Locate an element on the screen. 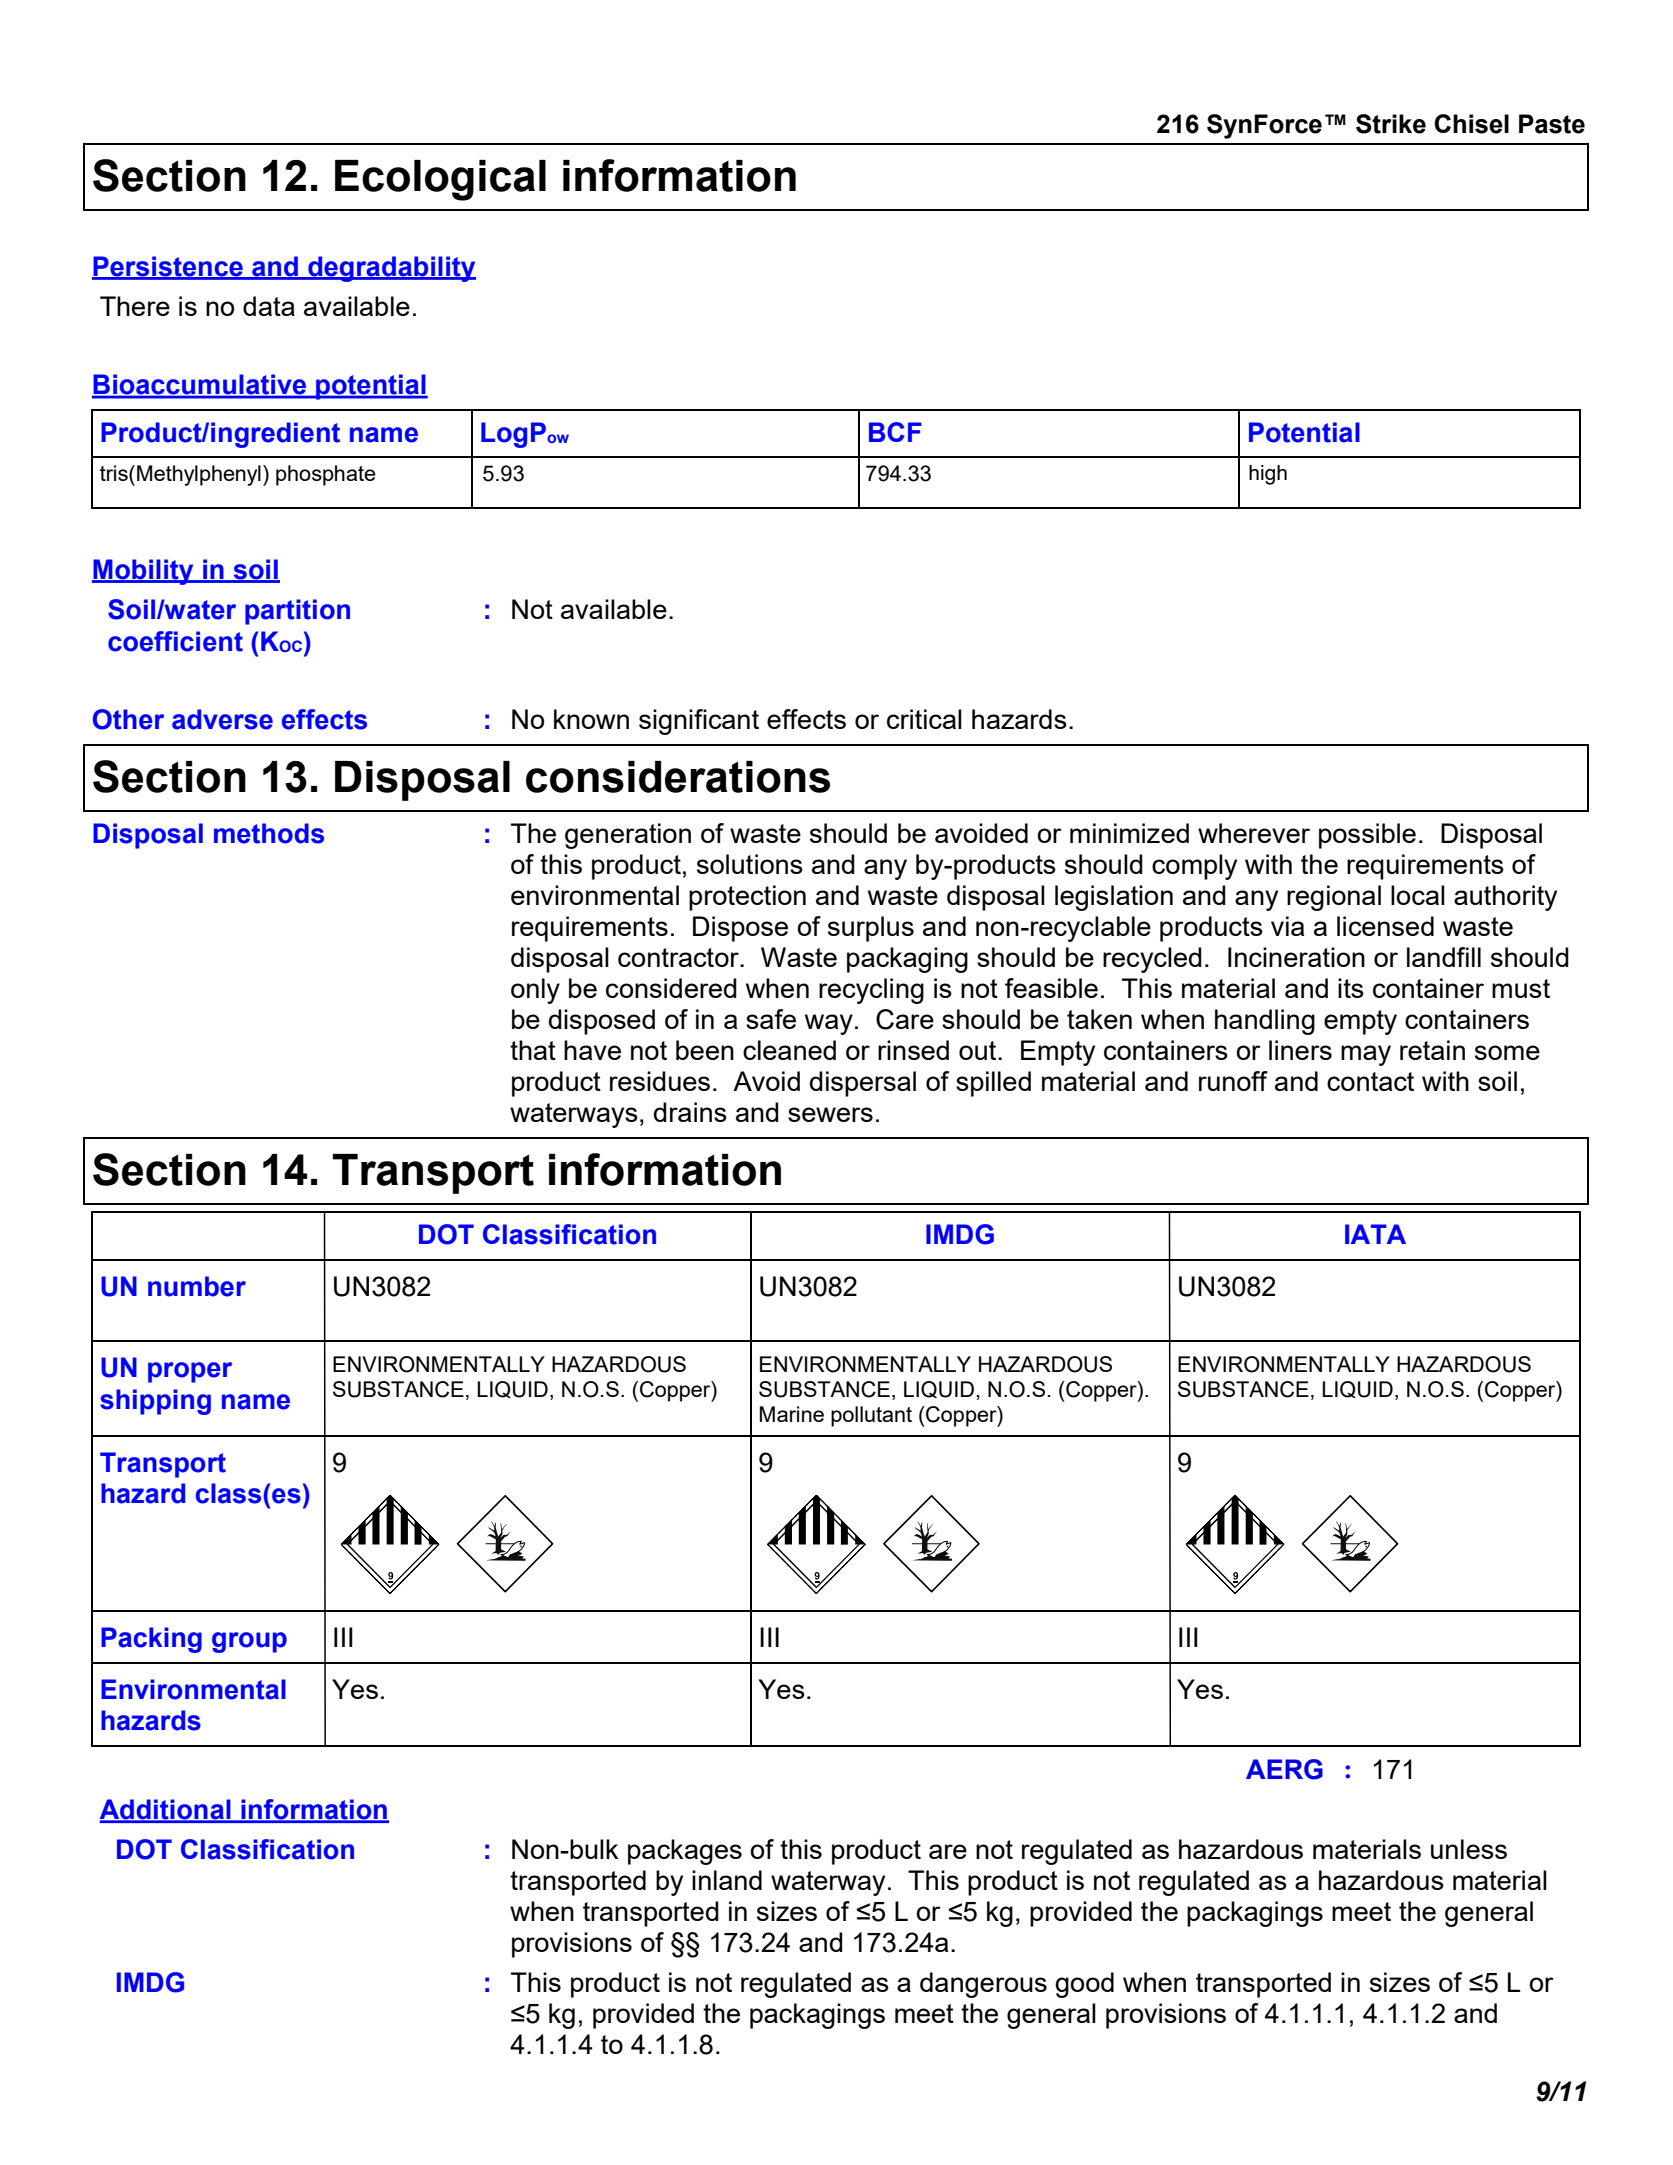  Ecological is located at coordinates (440, 180).
